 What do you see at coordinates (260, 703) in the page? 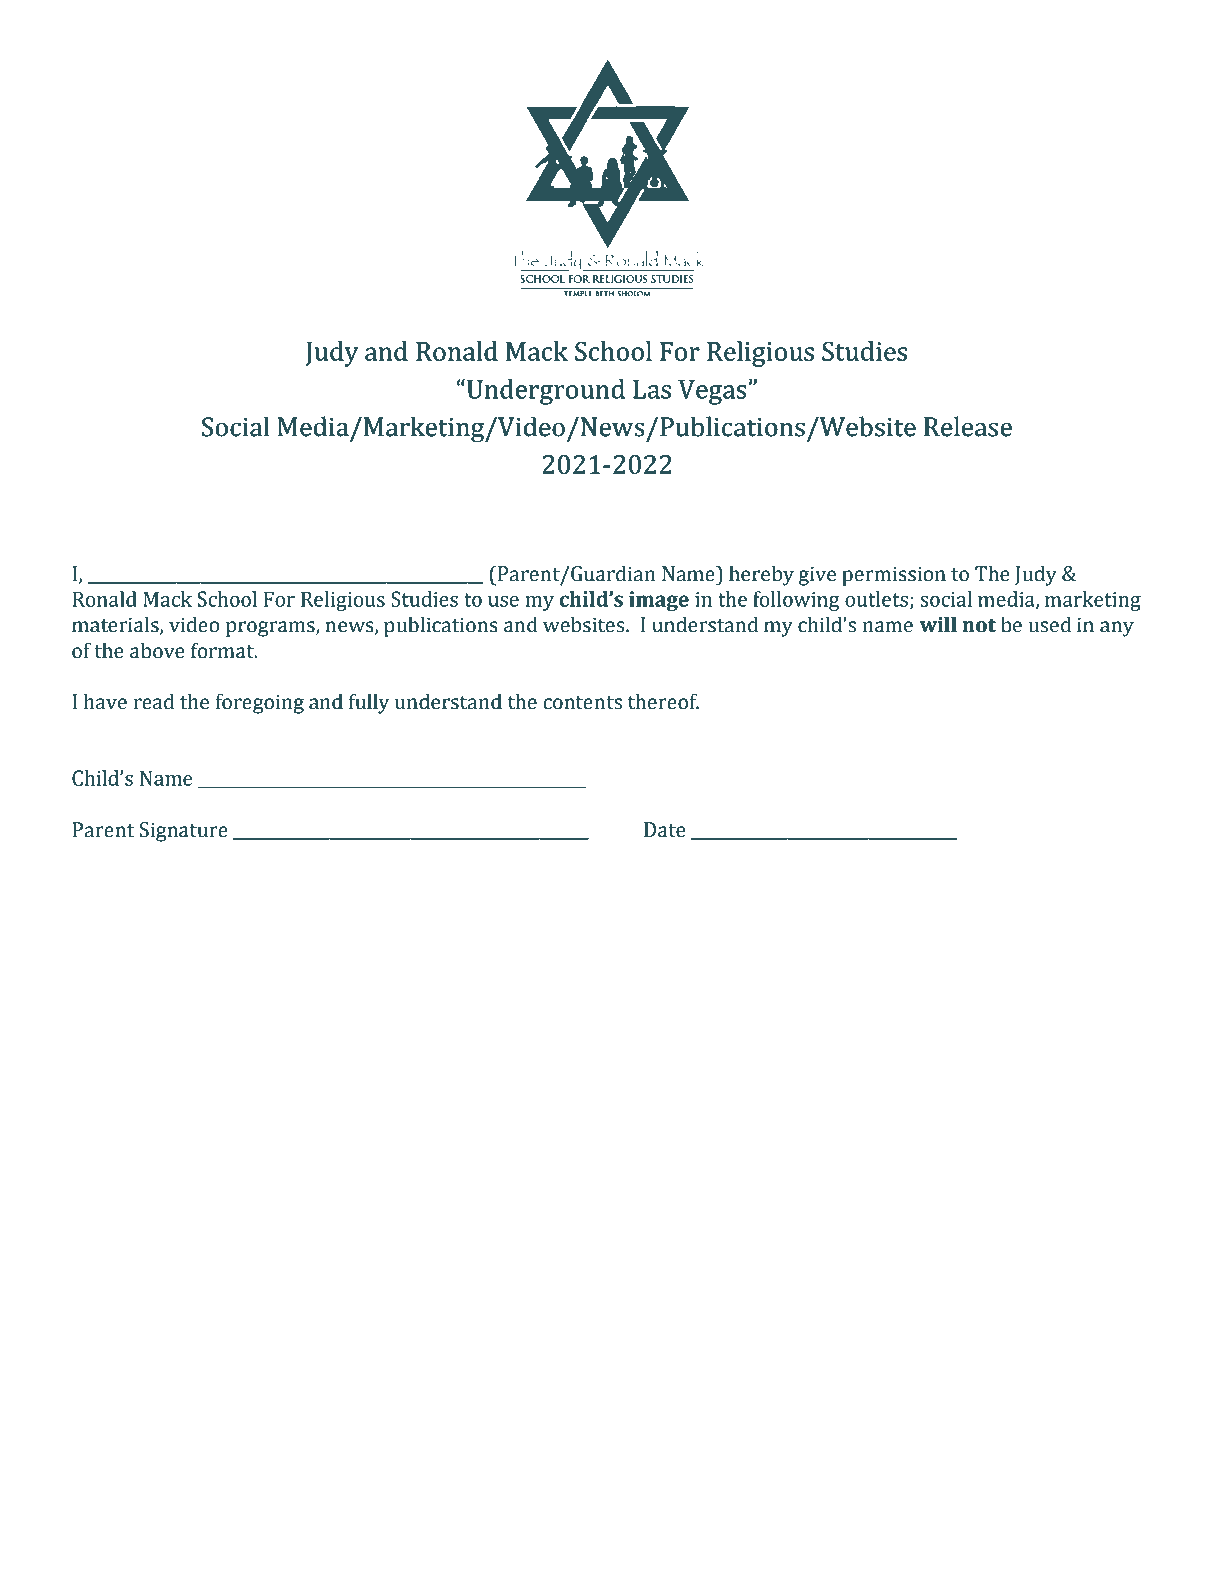
I see `foregoing` at bounding box center [260, 703].
